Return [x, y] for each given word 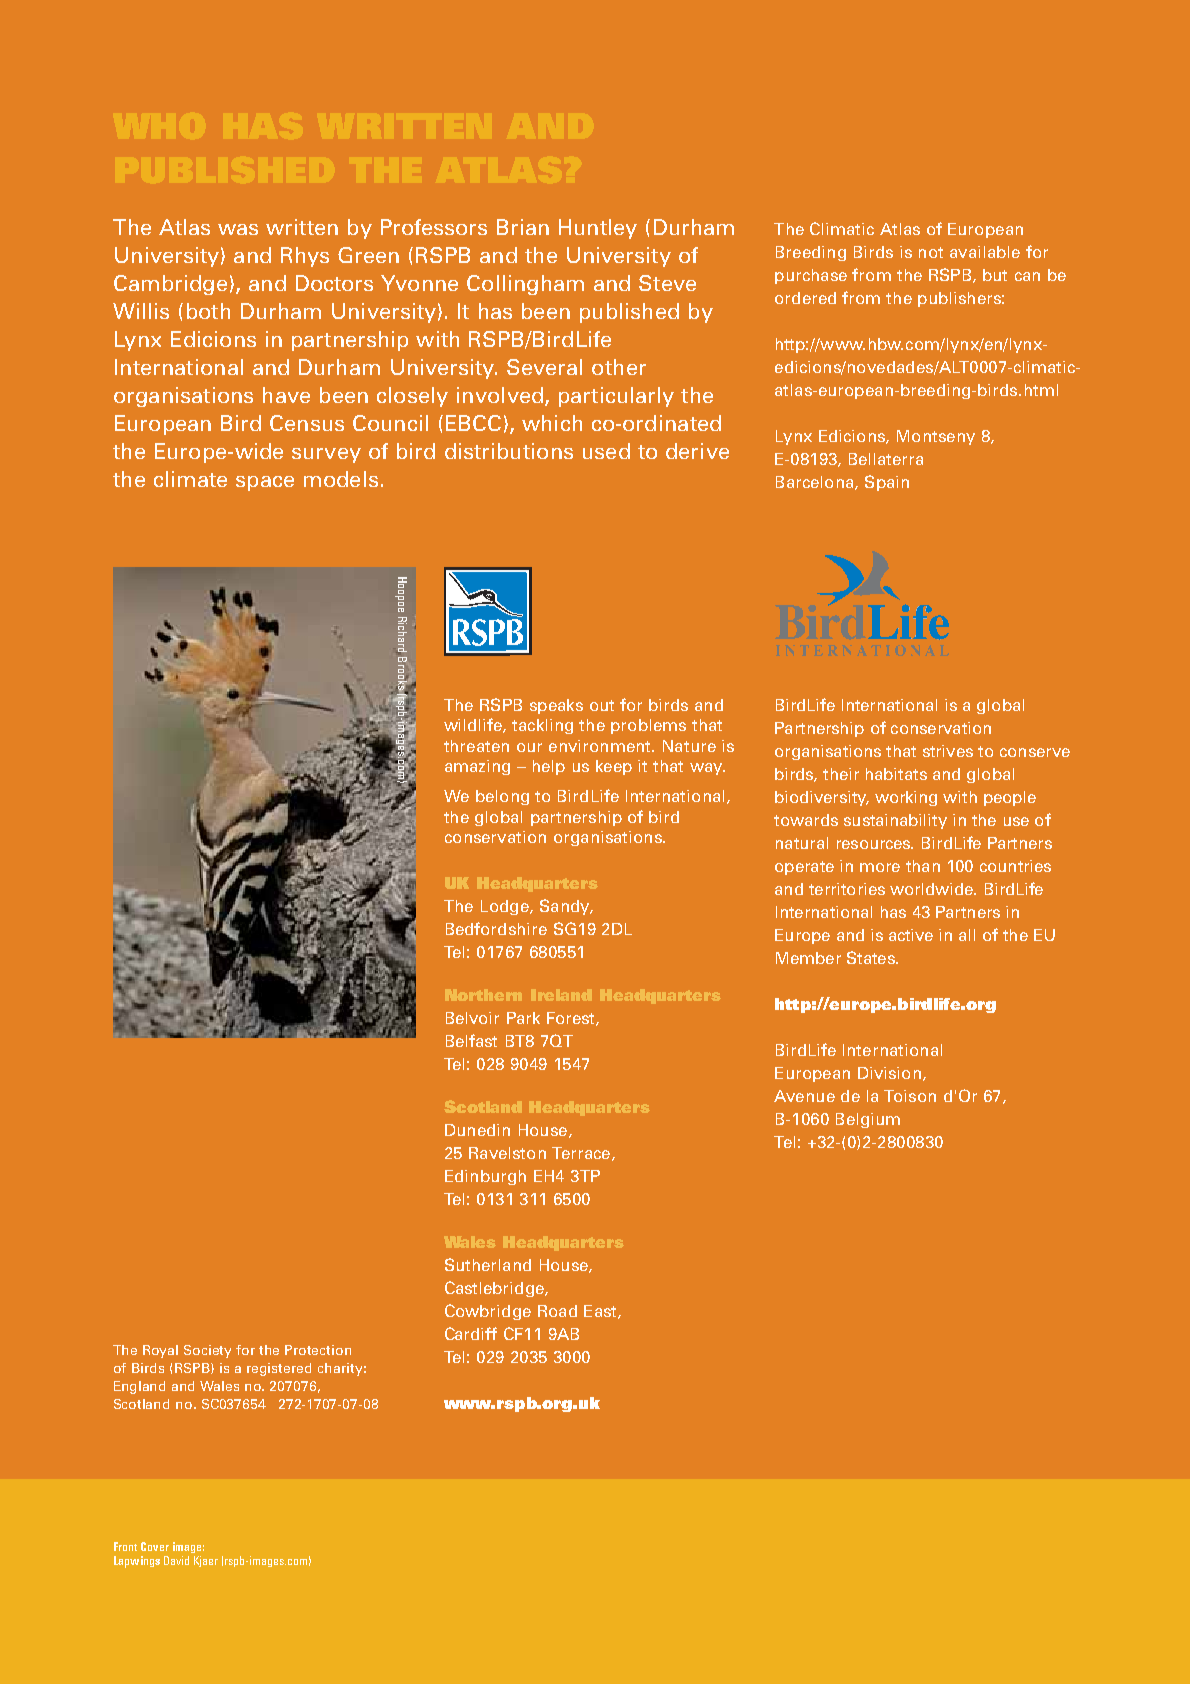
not [931, 252]
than [923, 866]
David [176, 1560]
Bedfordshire [496, 928]
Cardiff [471, 1333]
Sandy [566, 907]
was [238, 229]
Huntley [598, 229]
